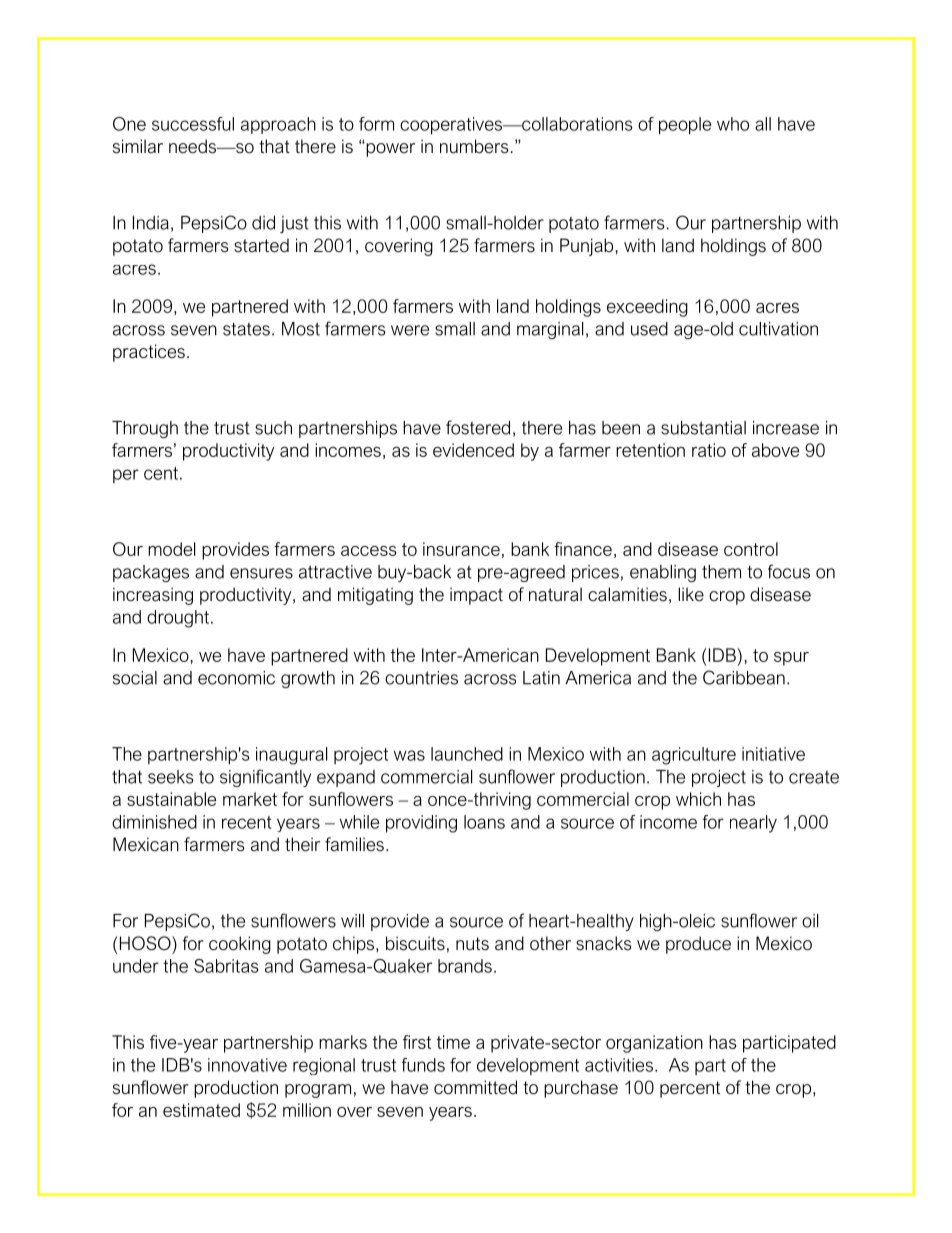 The image size is (952, 1233). What do you see at coordinates (467, 754) in the screenshot?
I see `launched` at bounding box center [467, 754].
